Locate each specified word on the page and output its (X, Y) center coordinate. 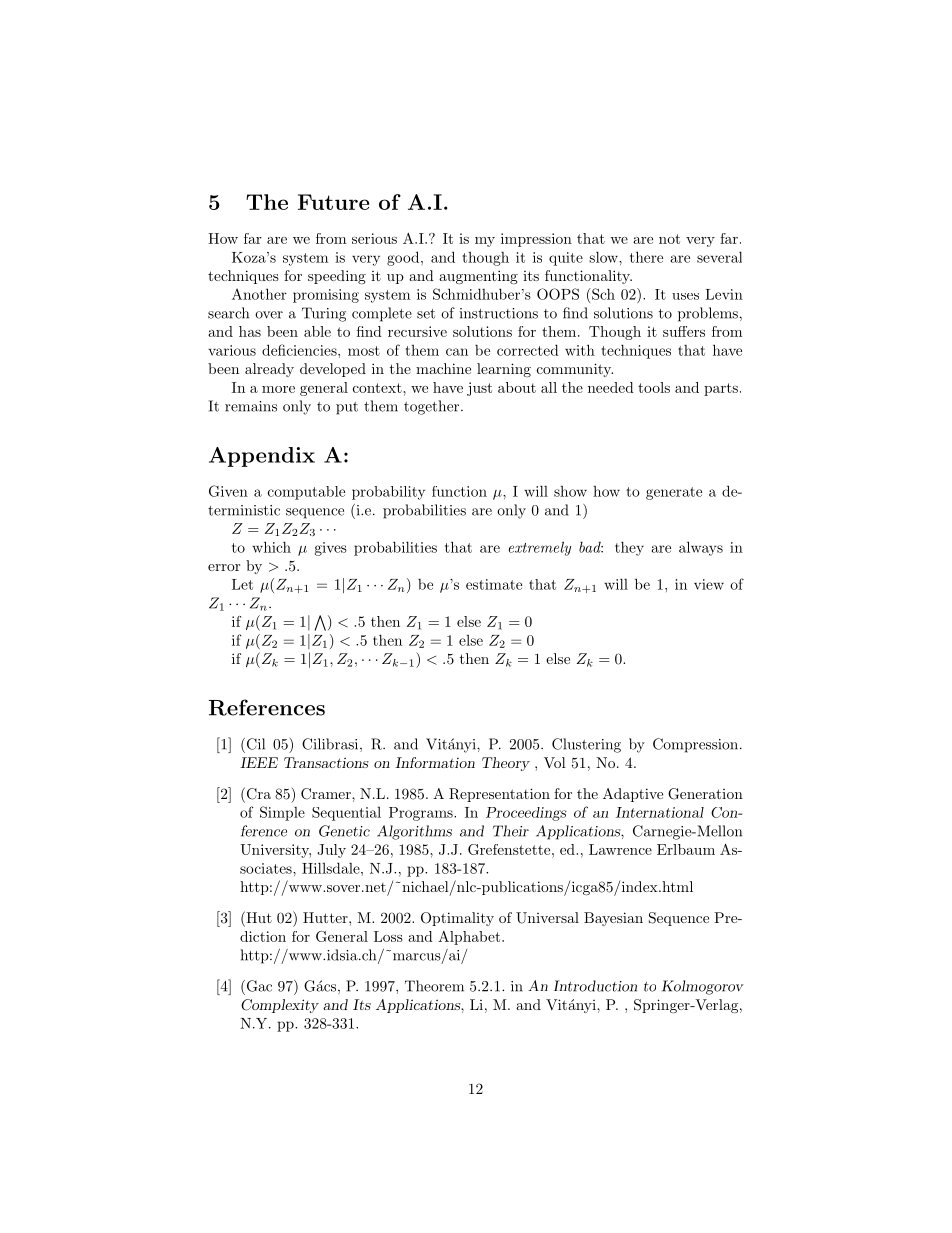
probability (388, 493)
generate (674, 493)
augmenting (478, 277)
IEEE (259, 762)
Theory (506, 764)
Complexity (280, 1006)
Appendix (262, 457)
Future (333, 202)
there (646, 257)
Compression (695, 745)
